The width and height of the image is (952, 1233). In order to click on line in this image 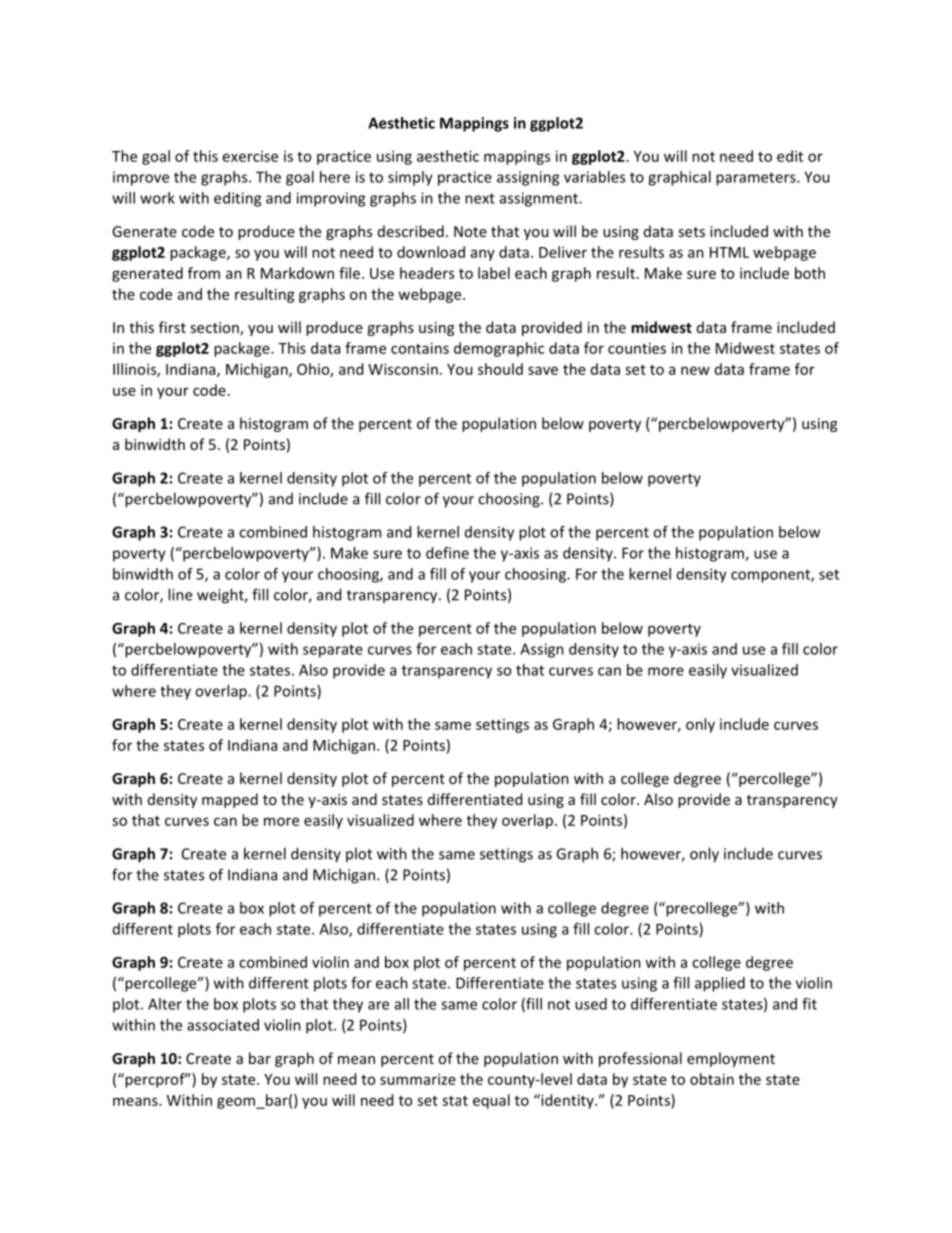, I will do `click(180, 594)`.
